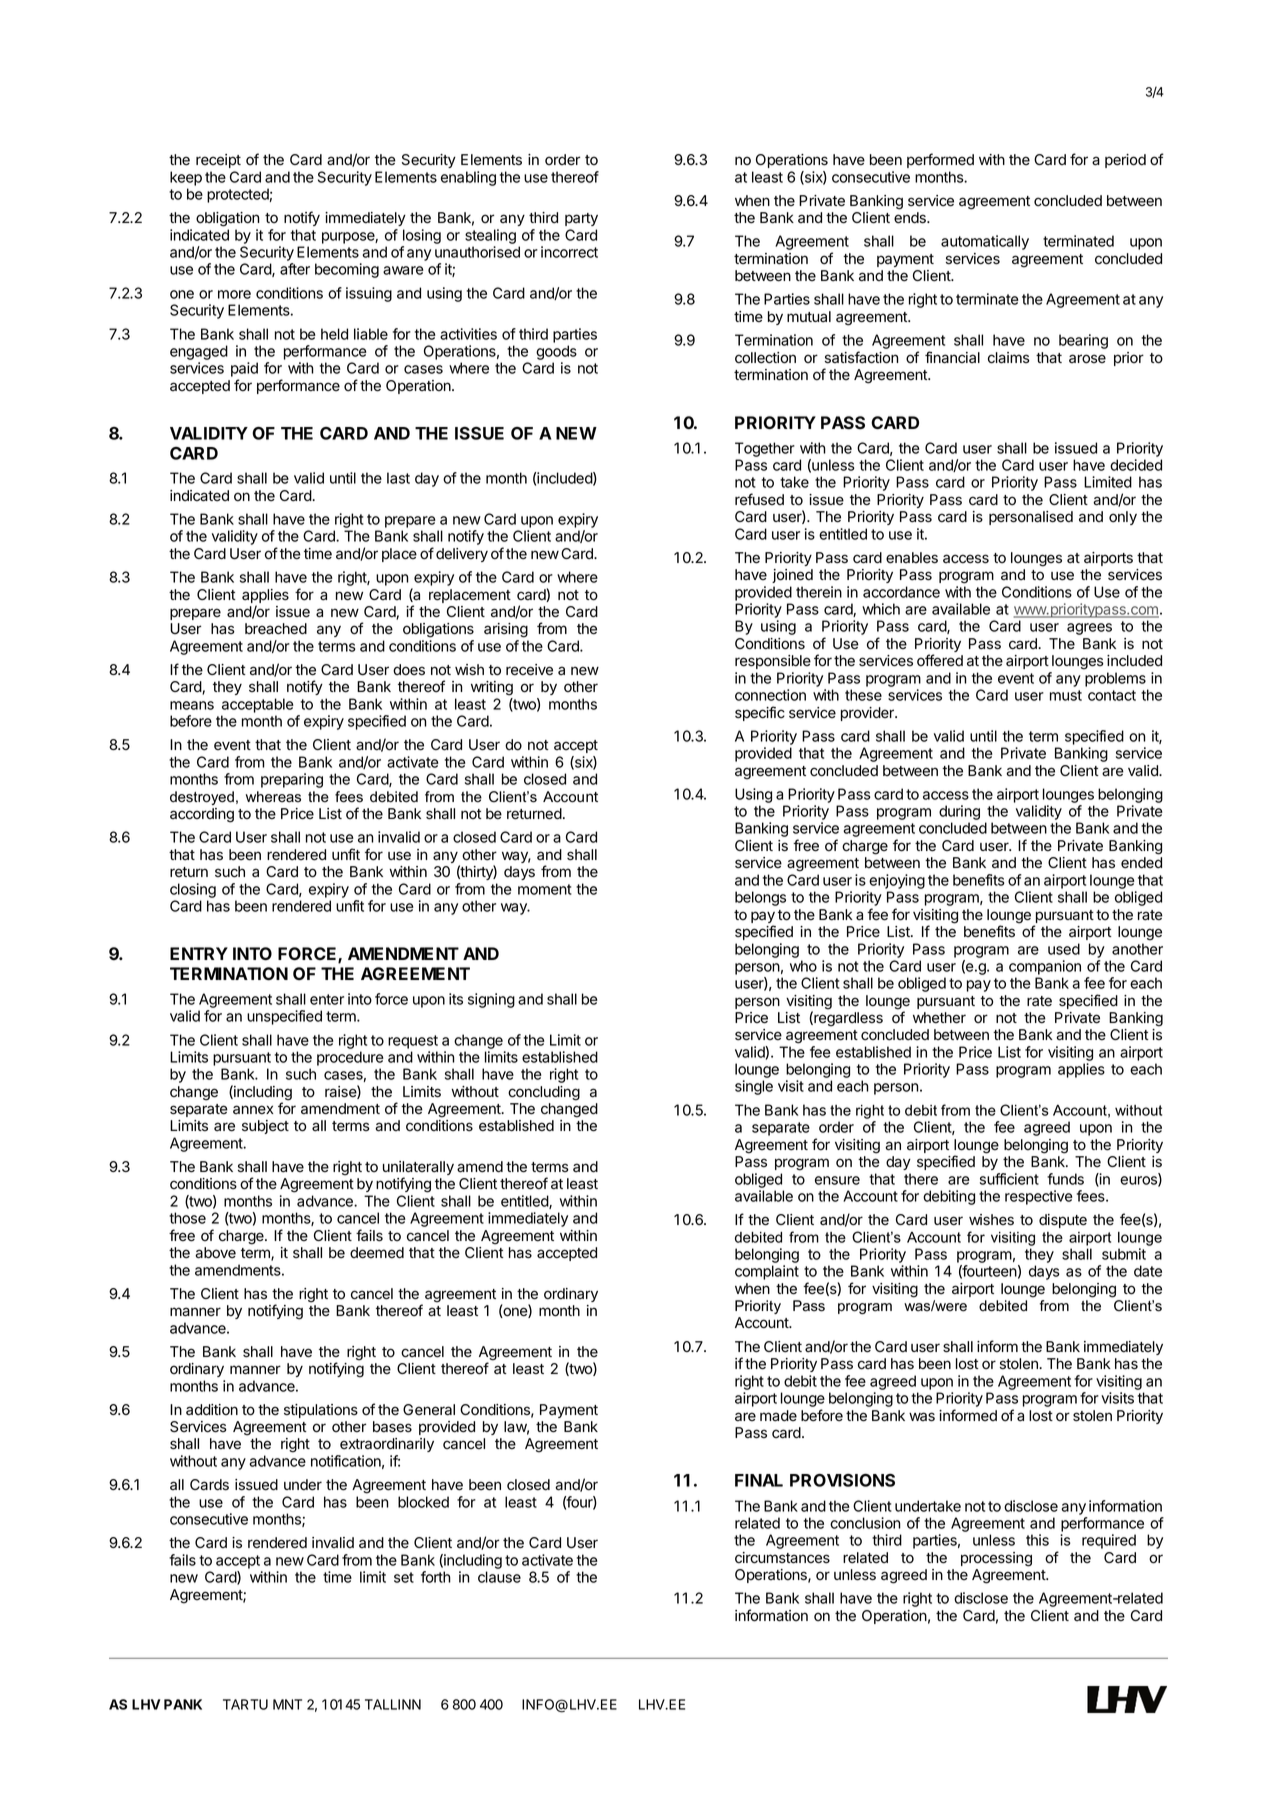 The image size is (1272, 1799). What do you see at coordinates (754, 1087) in the page?
I see `single` at bounding box center [754, 1087].
